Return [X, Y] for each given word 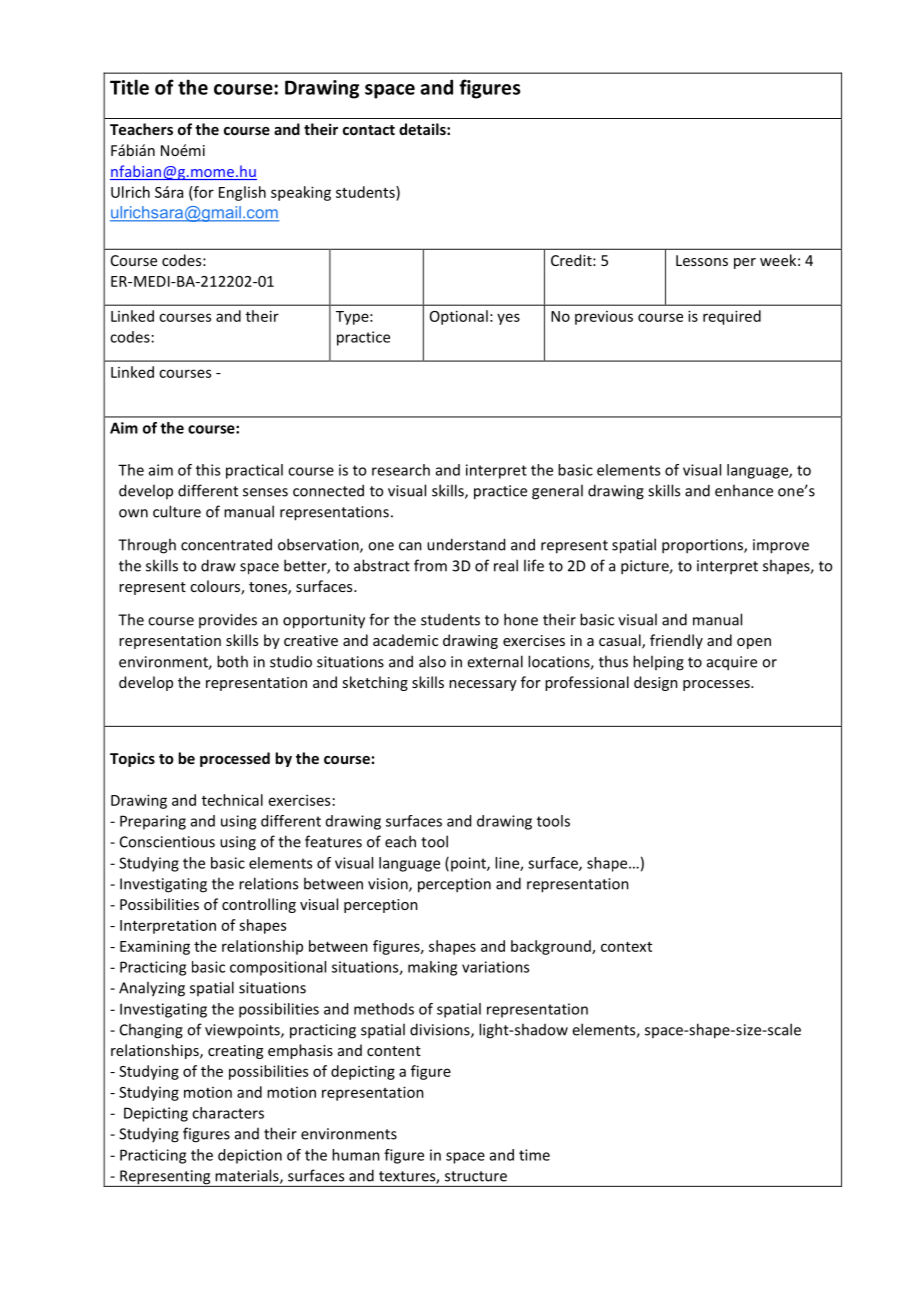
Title [129, 87]
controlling [259, 905]
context [626, 947]
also [432, 661]
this [208, 470]
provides [228, 620]
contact [369, 130]
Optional [459, 317]
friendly [676, 641]
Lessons [702, 260]
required [732, 317]
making [432, 968]
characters [228, 1113]
